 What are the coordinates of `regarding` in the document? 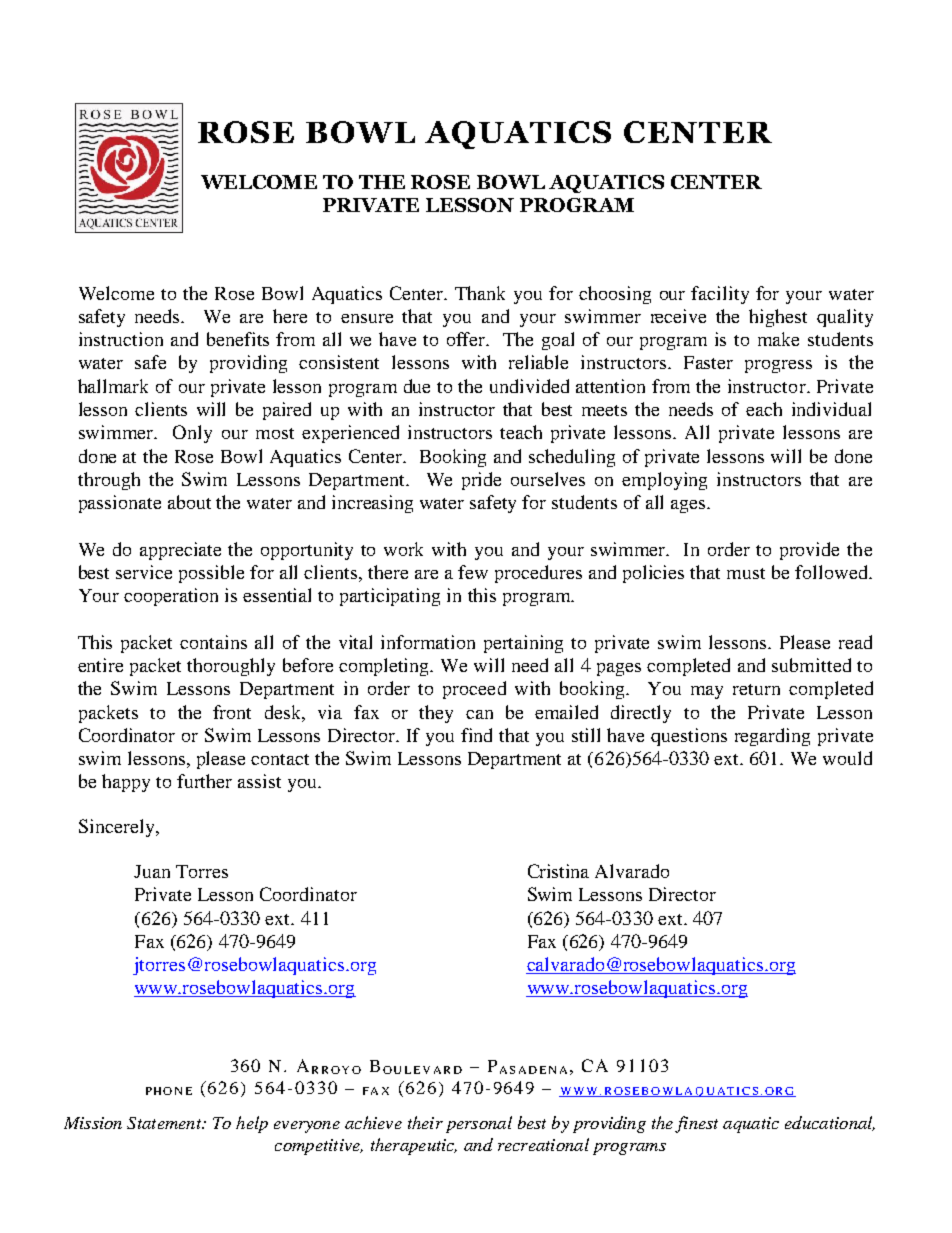 It's located at (772, 737).
